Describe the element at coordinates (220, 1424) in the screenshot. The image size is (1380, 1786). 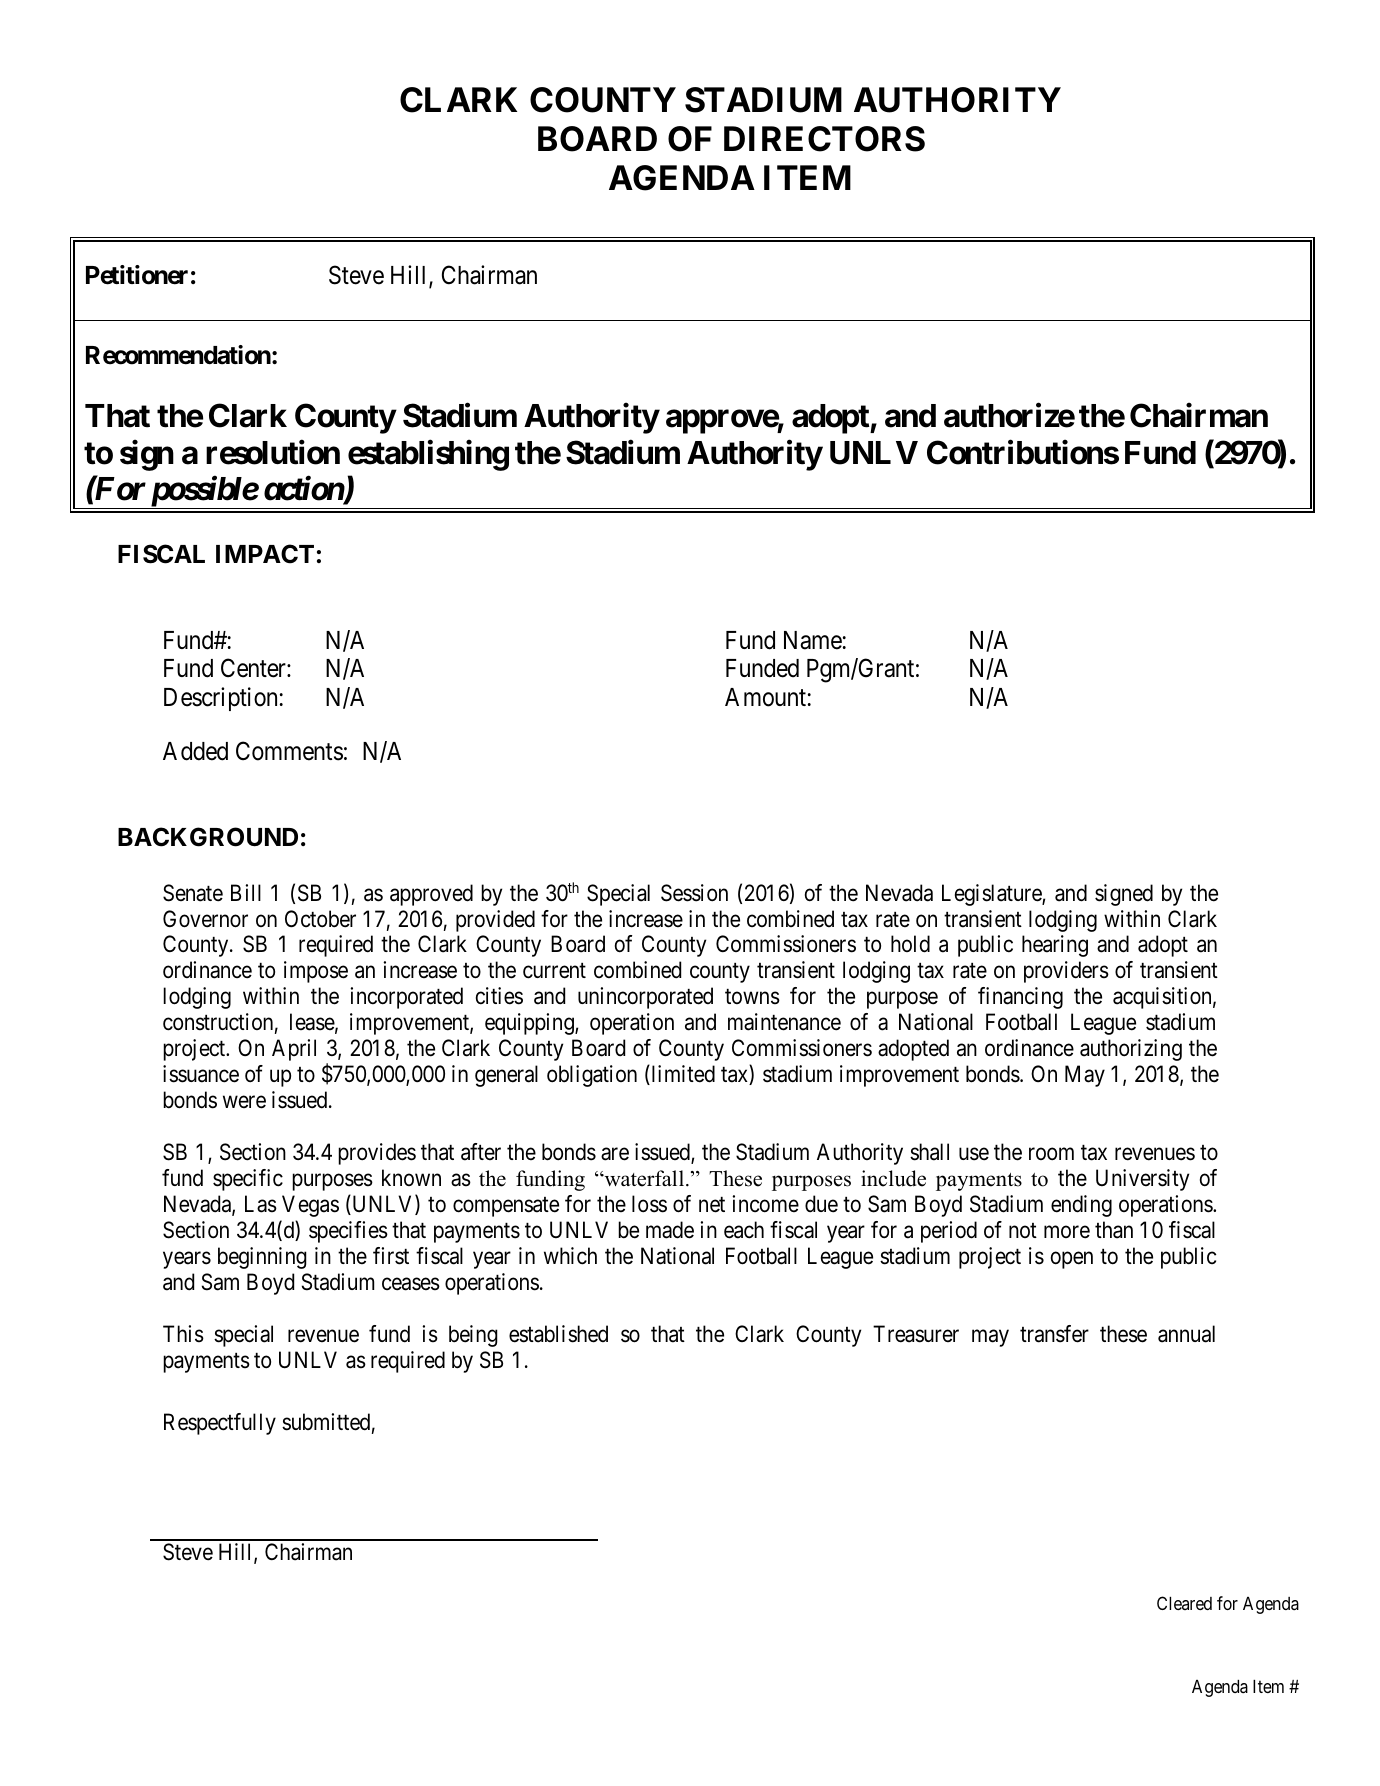
I see `Respectfully` at that location.
